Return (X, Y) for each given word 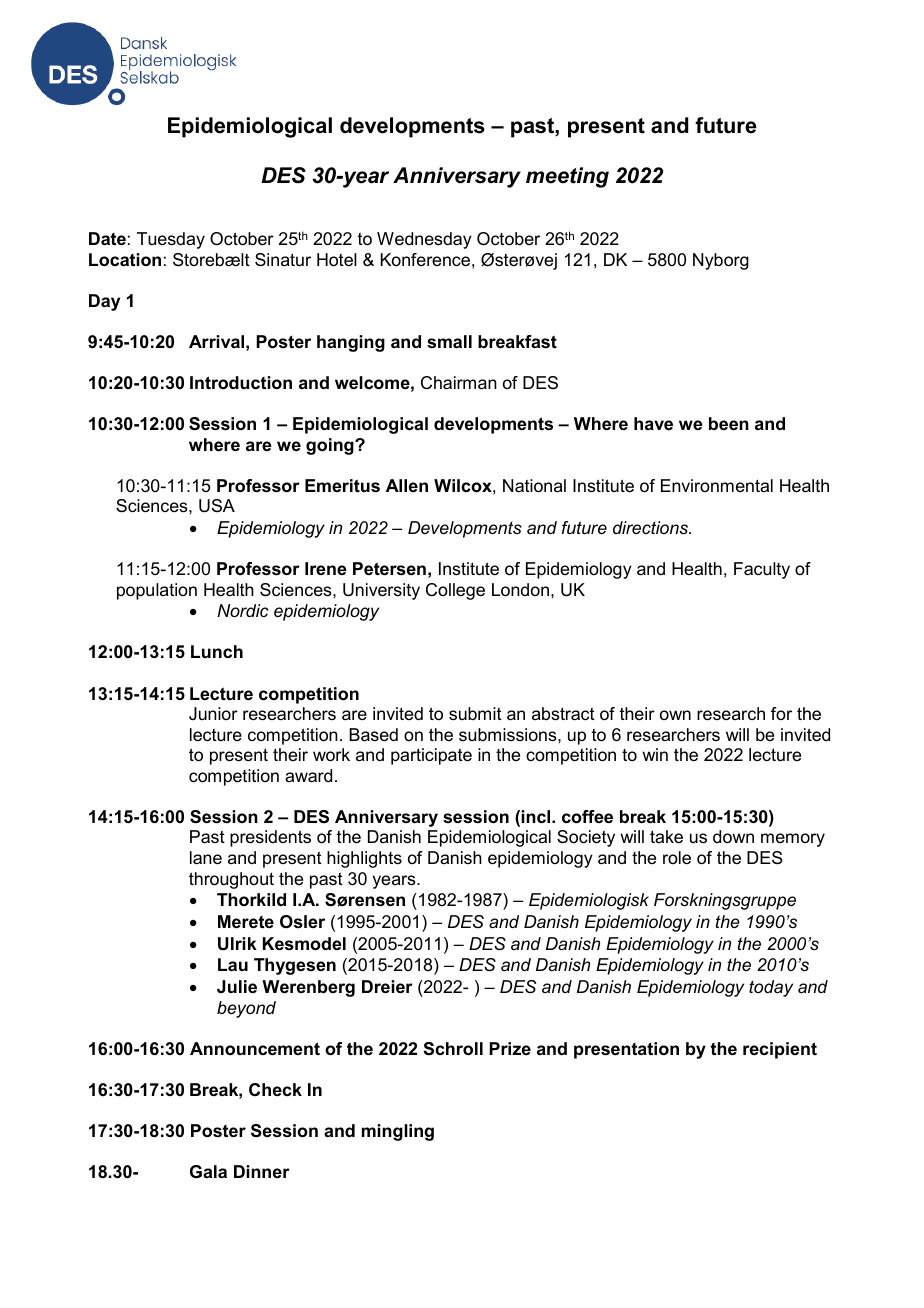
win (655, 754)
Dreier (387, 987)
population (157, 591)
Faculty (762, 570)
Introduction (241, 383)
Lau (233, 964)
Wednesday (424, 240)
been (729, 423)
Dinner (262, 1171)
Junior (213, 713)
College (455, 591)
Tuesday (171, 240)
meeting (567, 177)
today (771, 988)
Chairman (459, 383)
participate (431, 756)
